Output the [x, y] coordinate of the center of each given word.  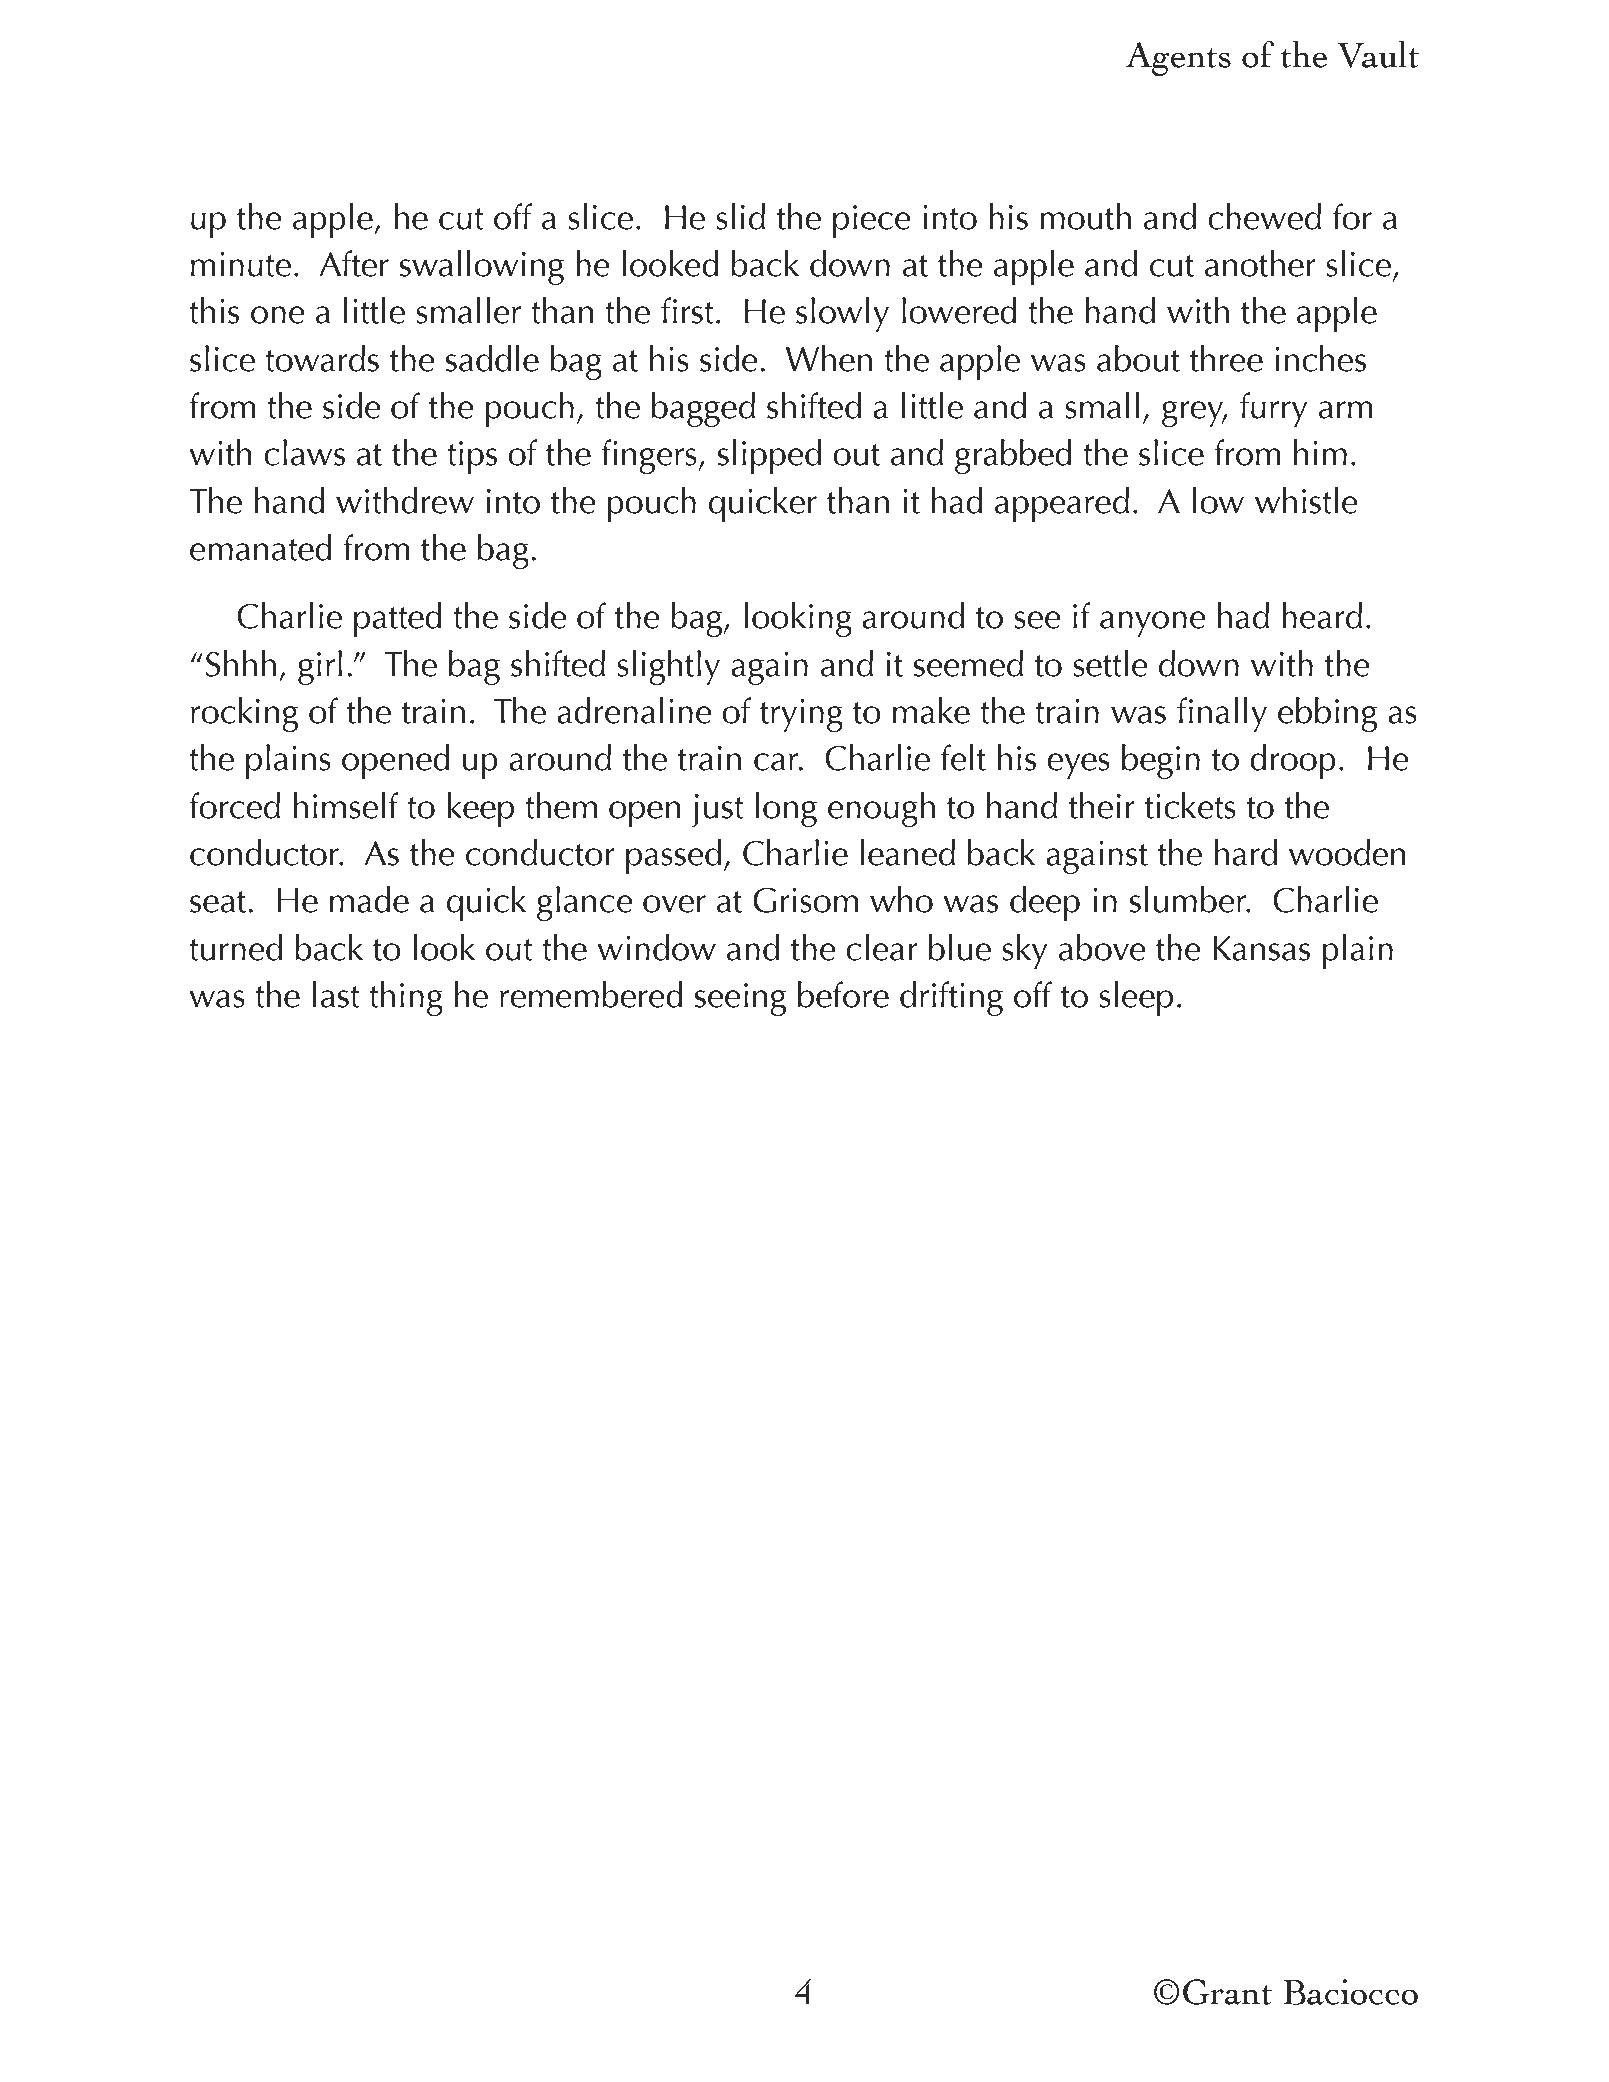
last [336, 994]
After [354, 263]
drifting [951, 998]
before [843, 994]
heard [1322, 615]
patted [398, 619]
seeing [740, 999]
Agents [1178, 59]
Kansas [1261, 948]
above [1102, 947]
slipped [769, 456]
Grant [1227, 1992]
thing [406, 998]
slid [740, 216]
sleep [1136, 998]
